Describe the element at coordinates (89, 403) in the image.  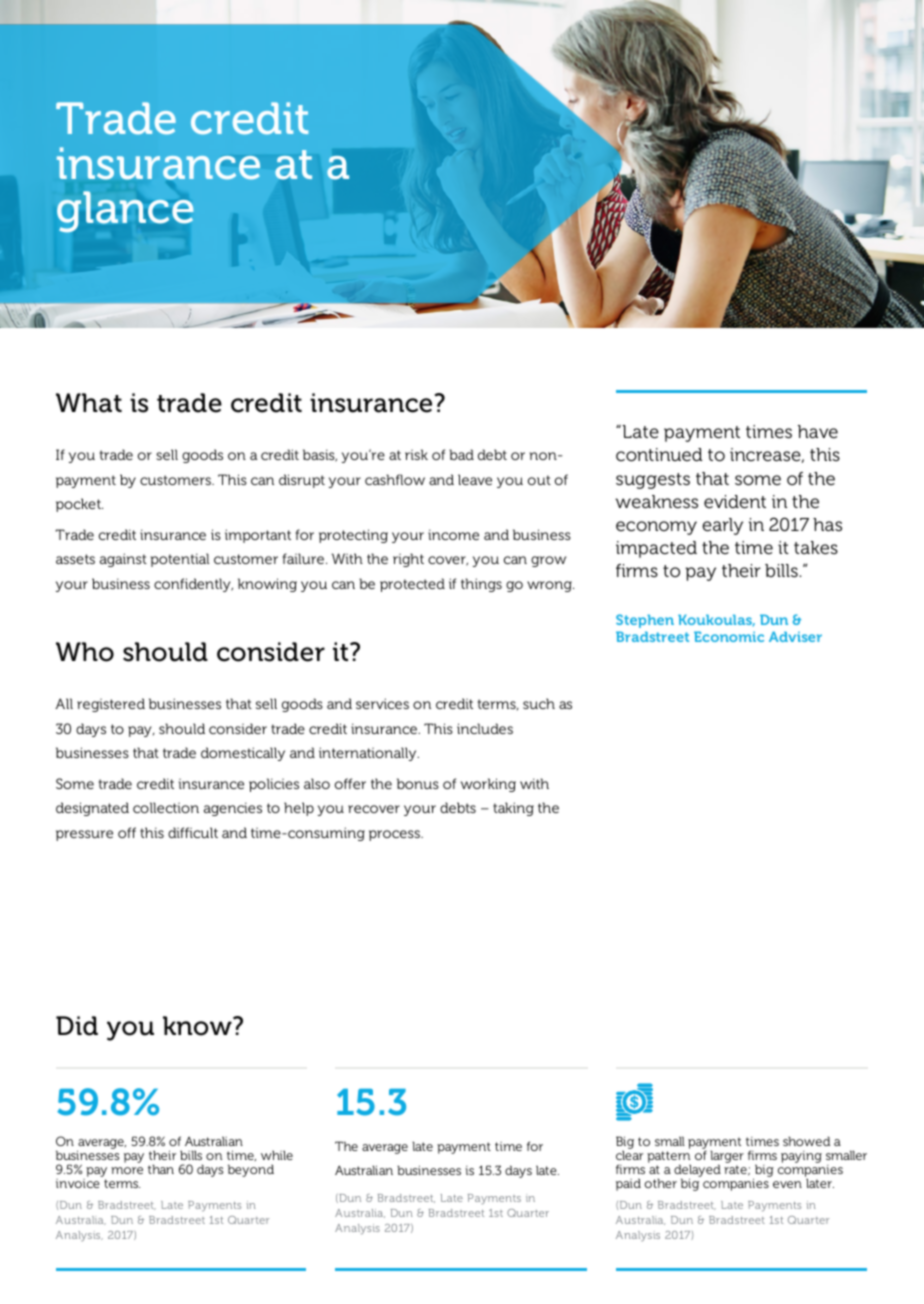
I see `What` at that location.
